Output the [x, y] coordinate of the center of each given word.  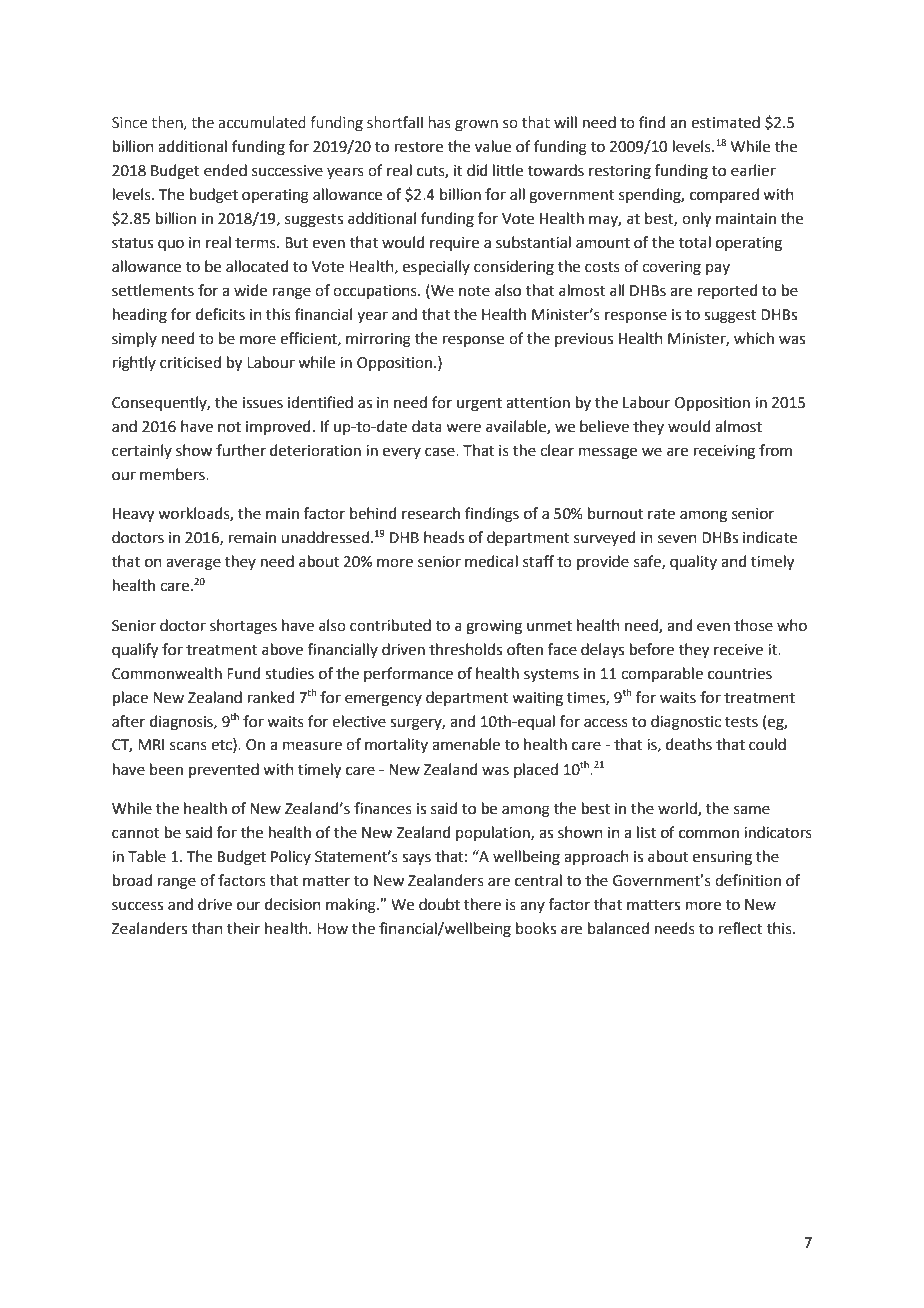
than [207, 928]
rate [661, 514]
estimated [725, 122]
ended [225, 170]
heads [444, 537]
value [493, 146]
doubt [439, 904]
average [193, 564]
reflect [741, 928]
